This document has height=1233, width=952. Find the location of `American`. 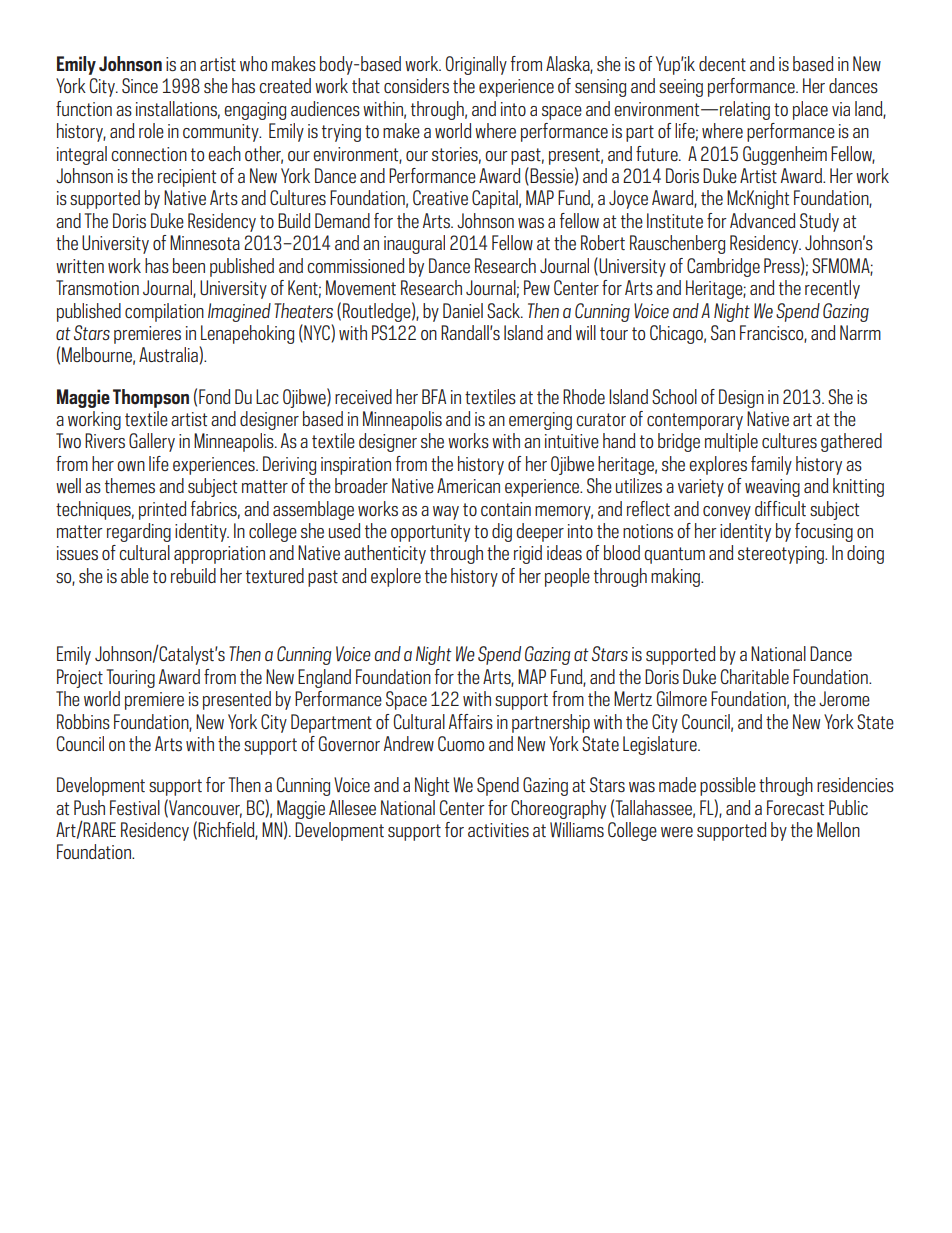

American is located at coordinates (468, 485).
